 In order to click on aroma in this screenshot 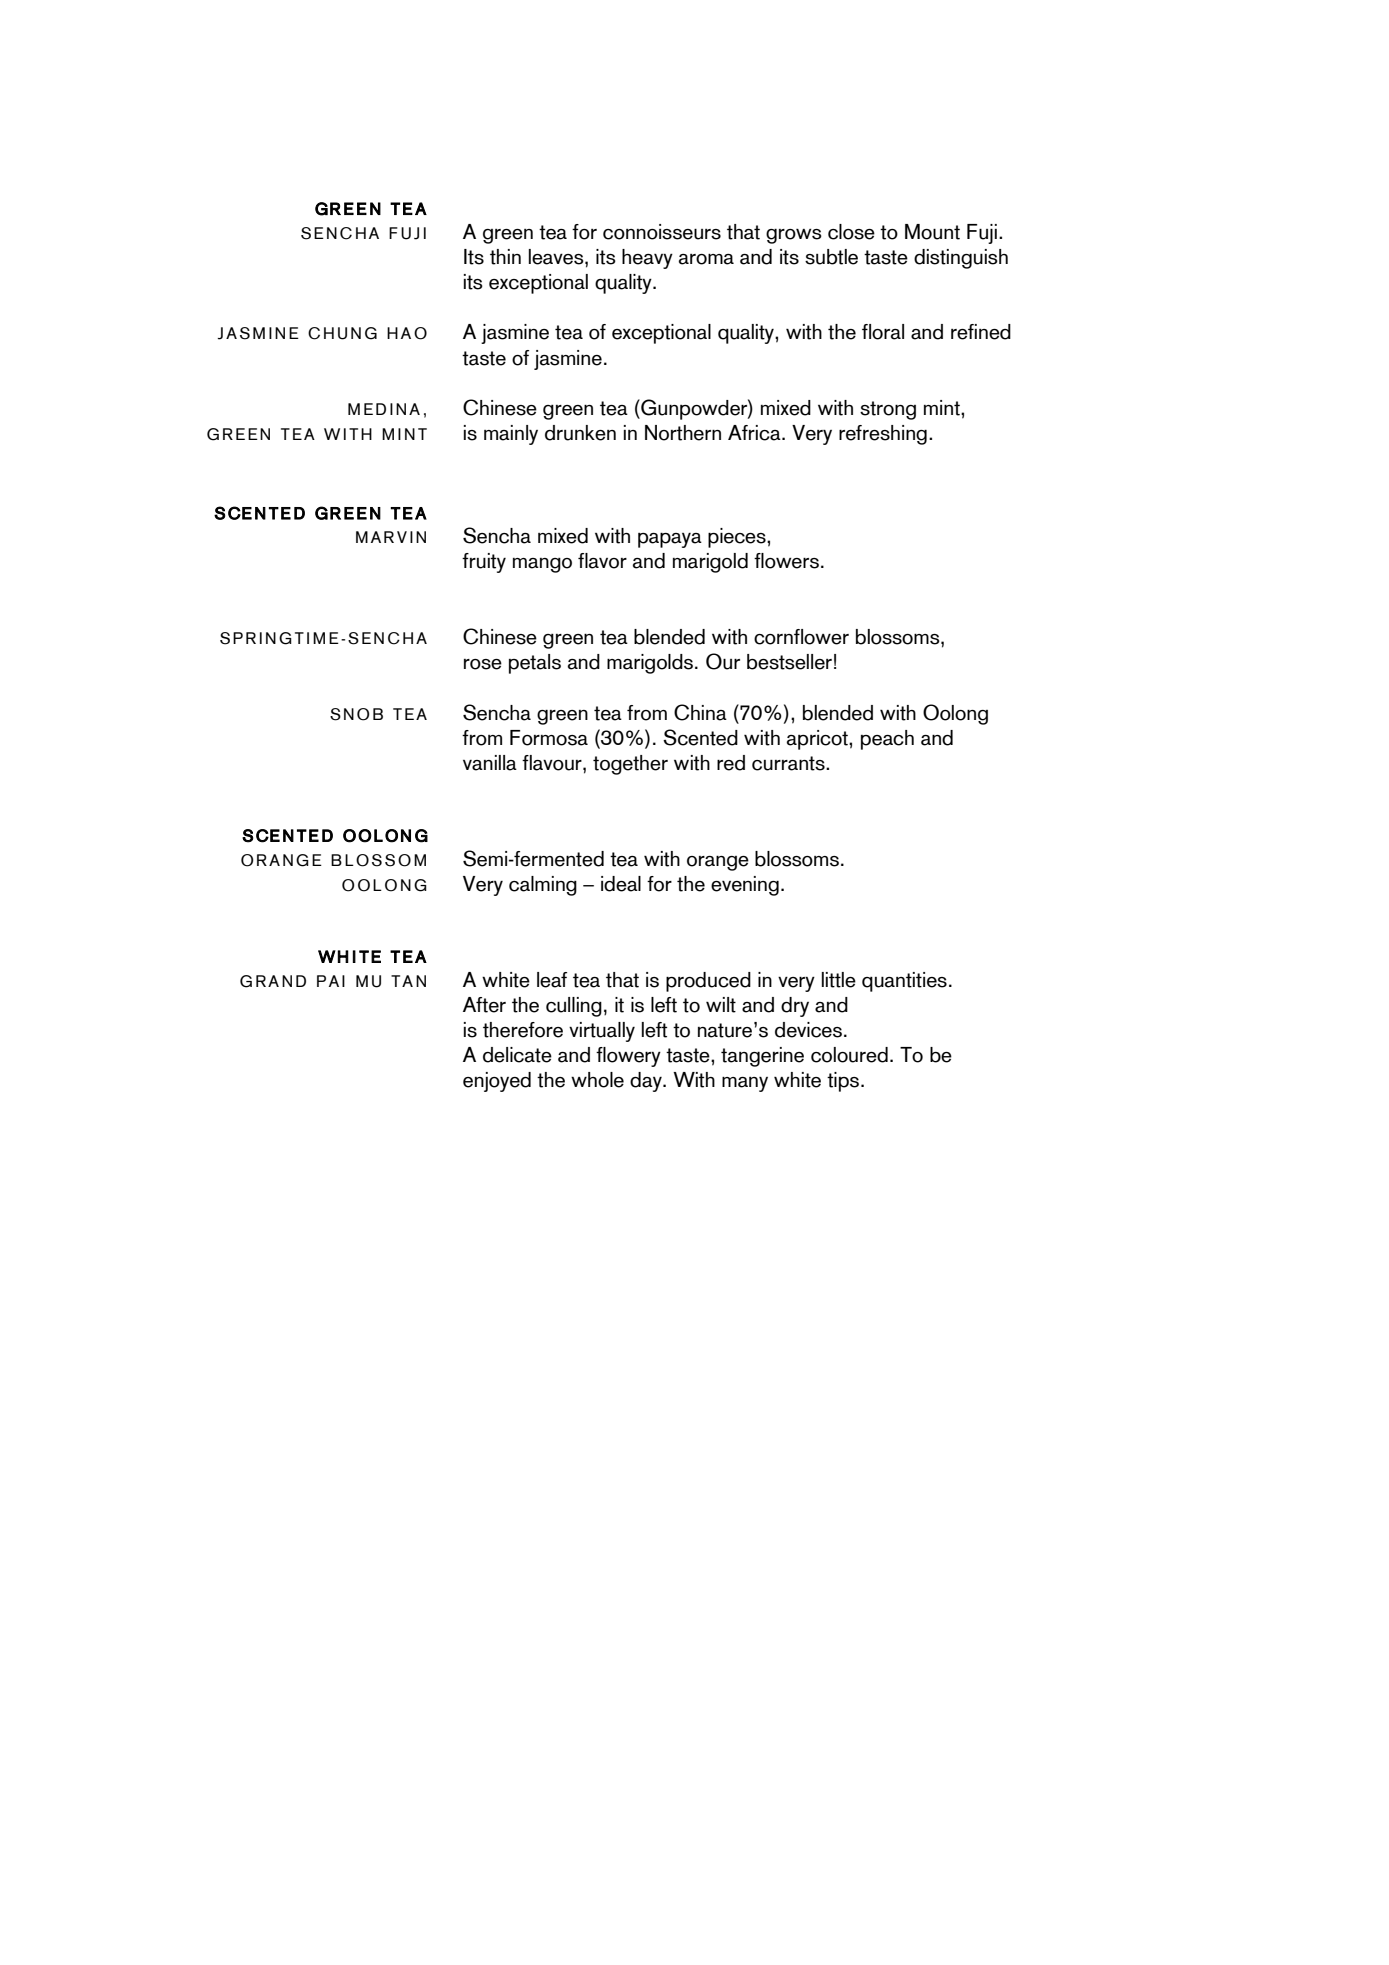, I will do `click(706, 259)`.
